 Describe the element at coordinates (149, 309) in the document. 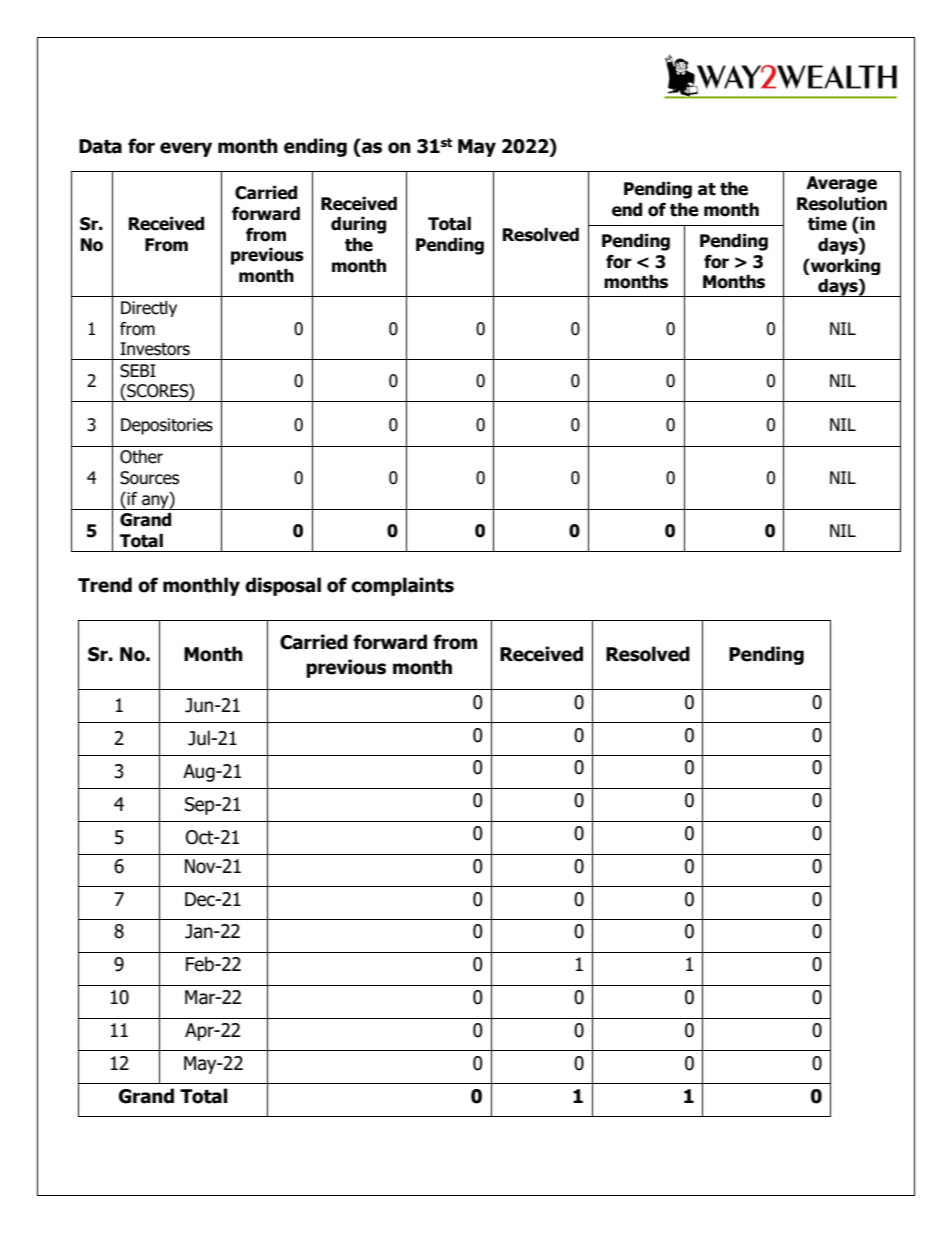

I see `Directly` at that location.
